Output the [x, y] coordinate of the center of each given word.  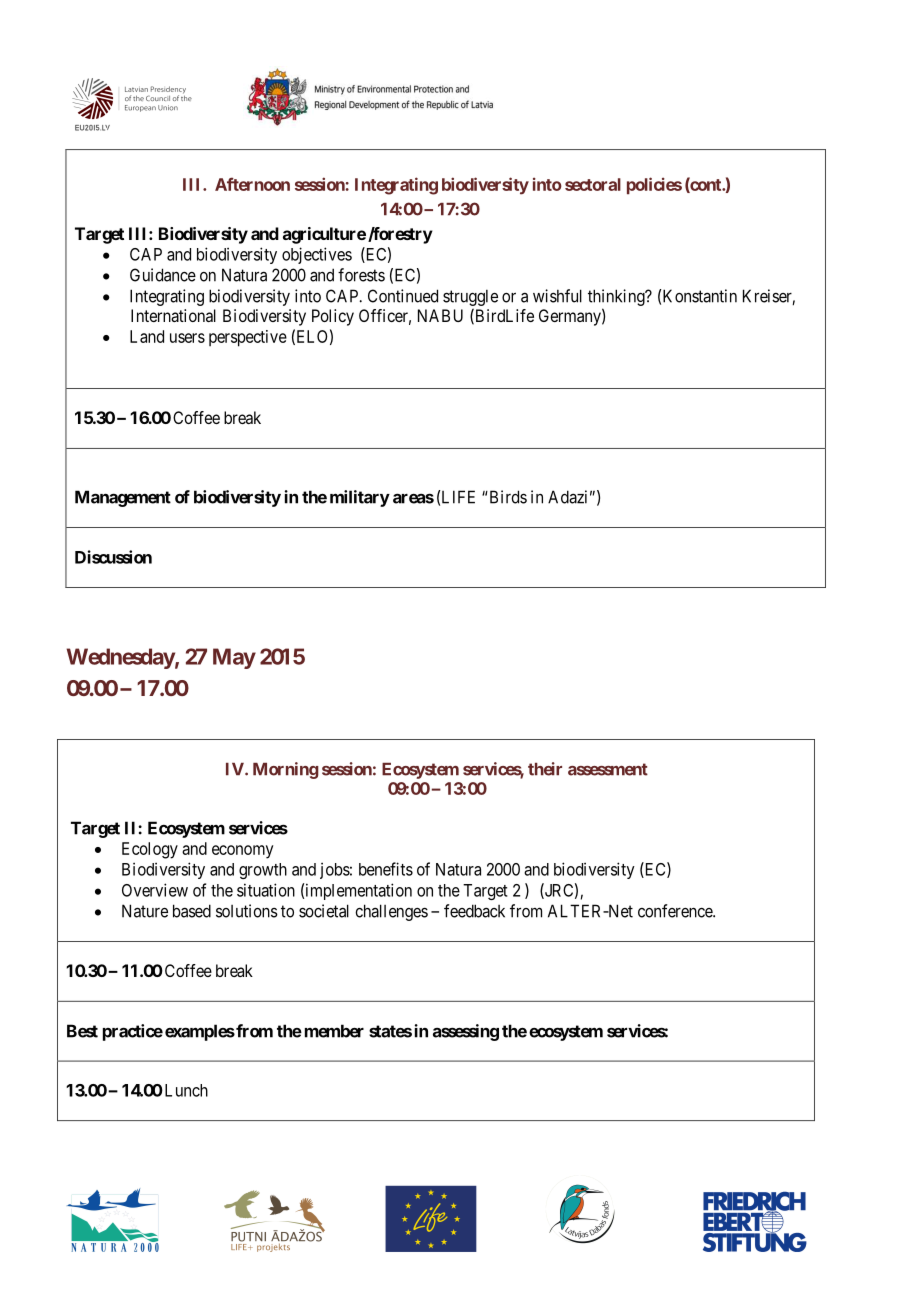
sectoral [593, 184]
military [360, 498]
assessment [608, 769]
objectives [317, 255]
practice [133, 1032]
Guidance [163, 275]
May [234, 658]
